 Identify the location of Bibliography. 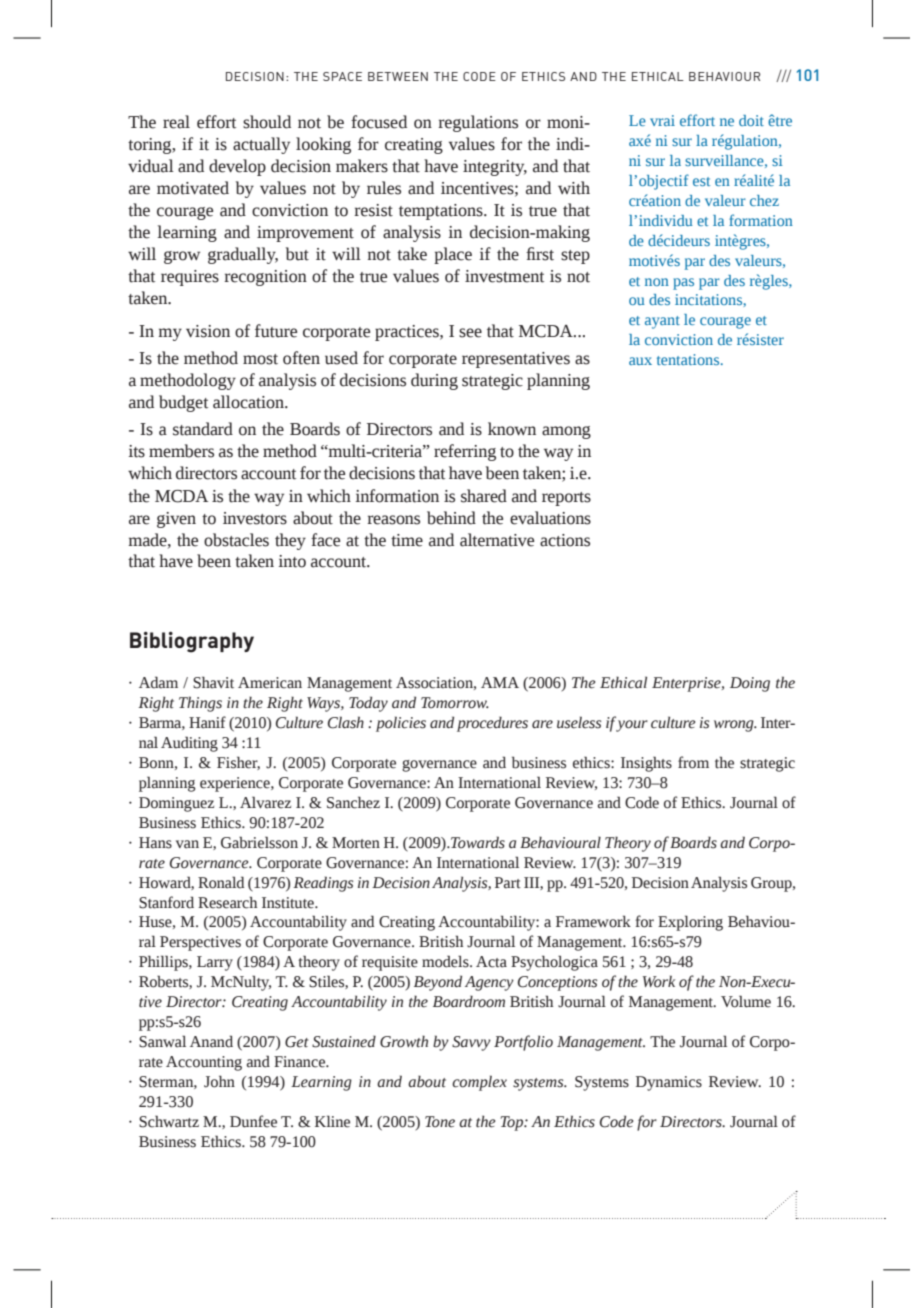
(192, 642).
